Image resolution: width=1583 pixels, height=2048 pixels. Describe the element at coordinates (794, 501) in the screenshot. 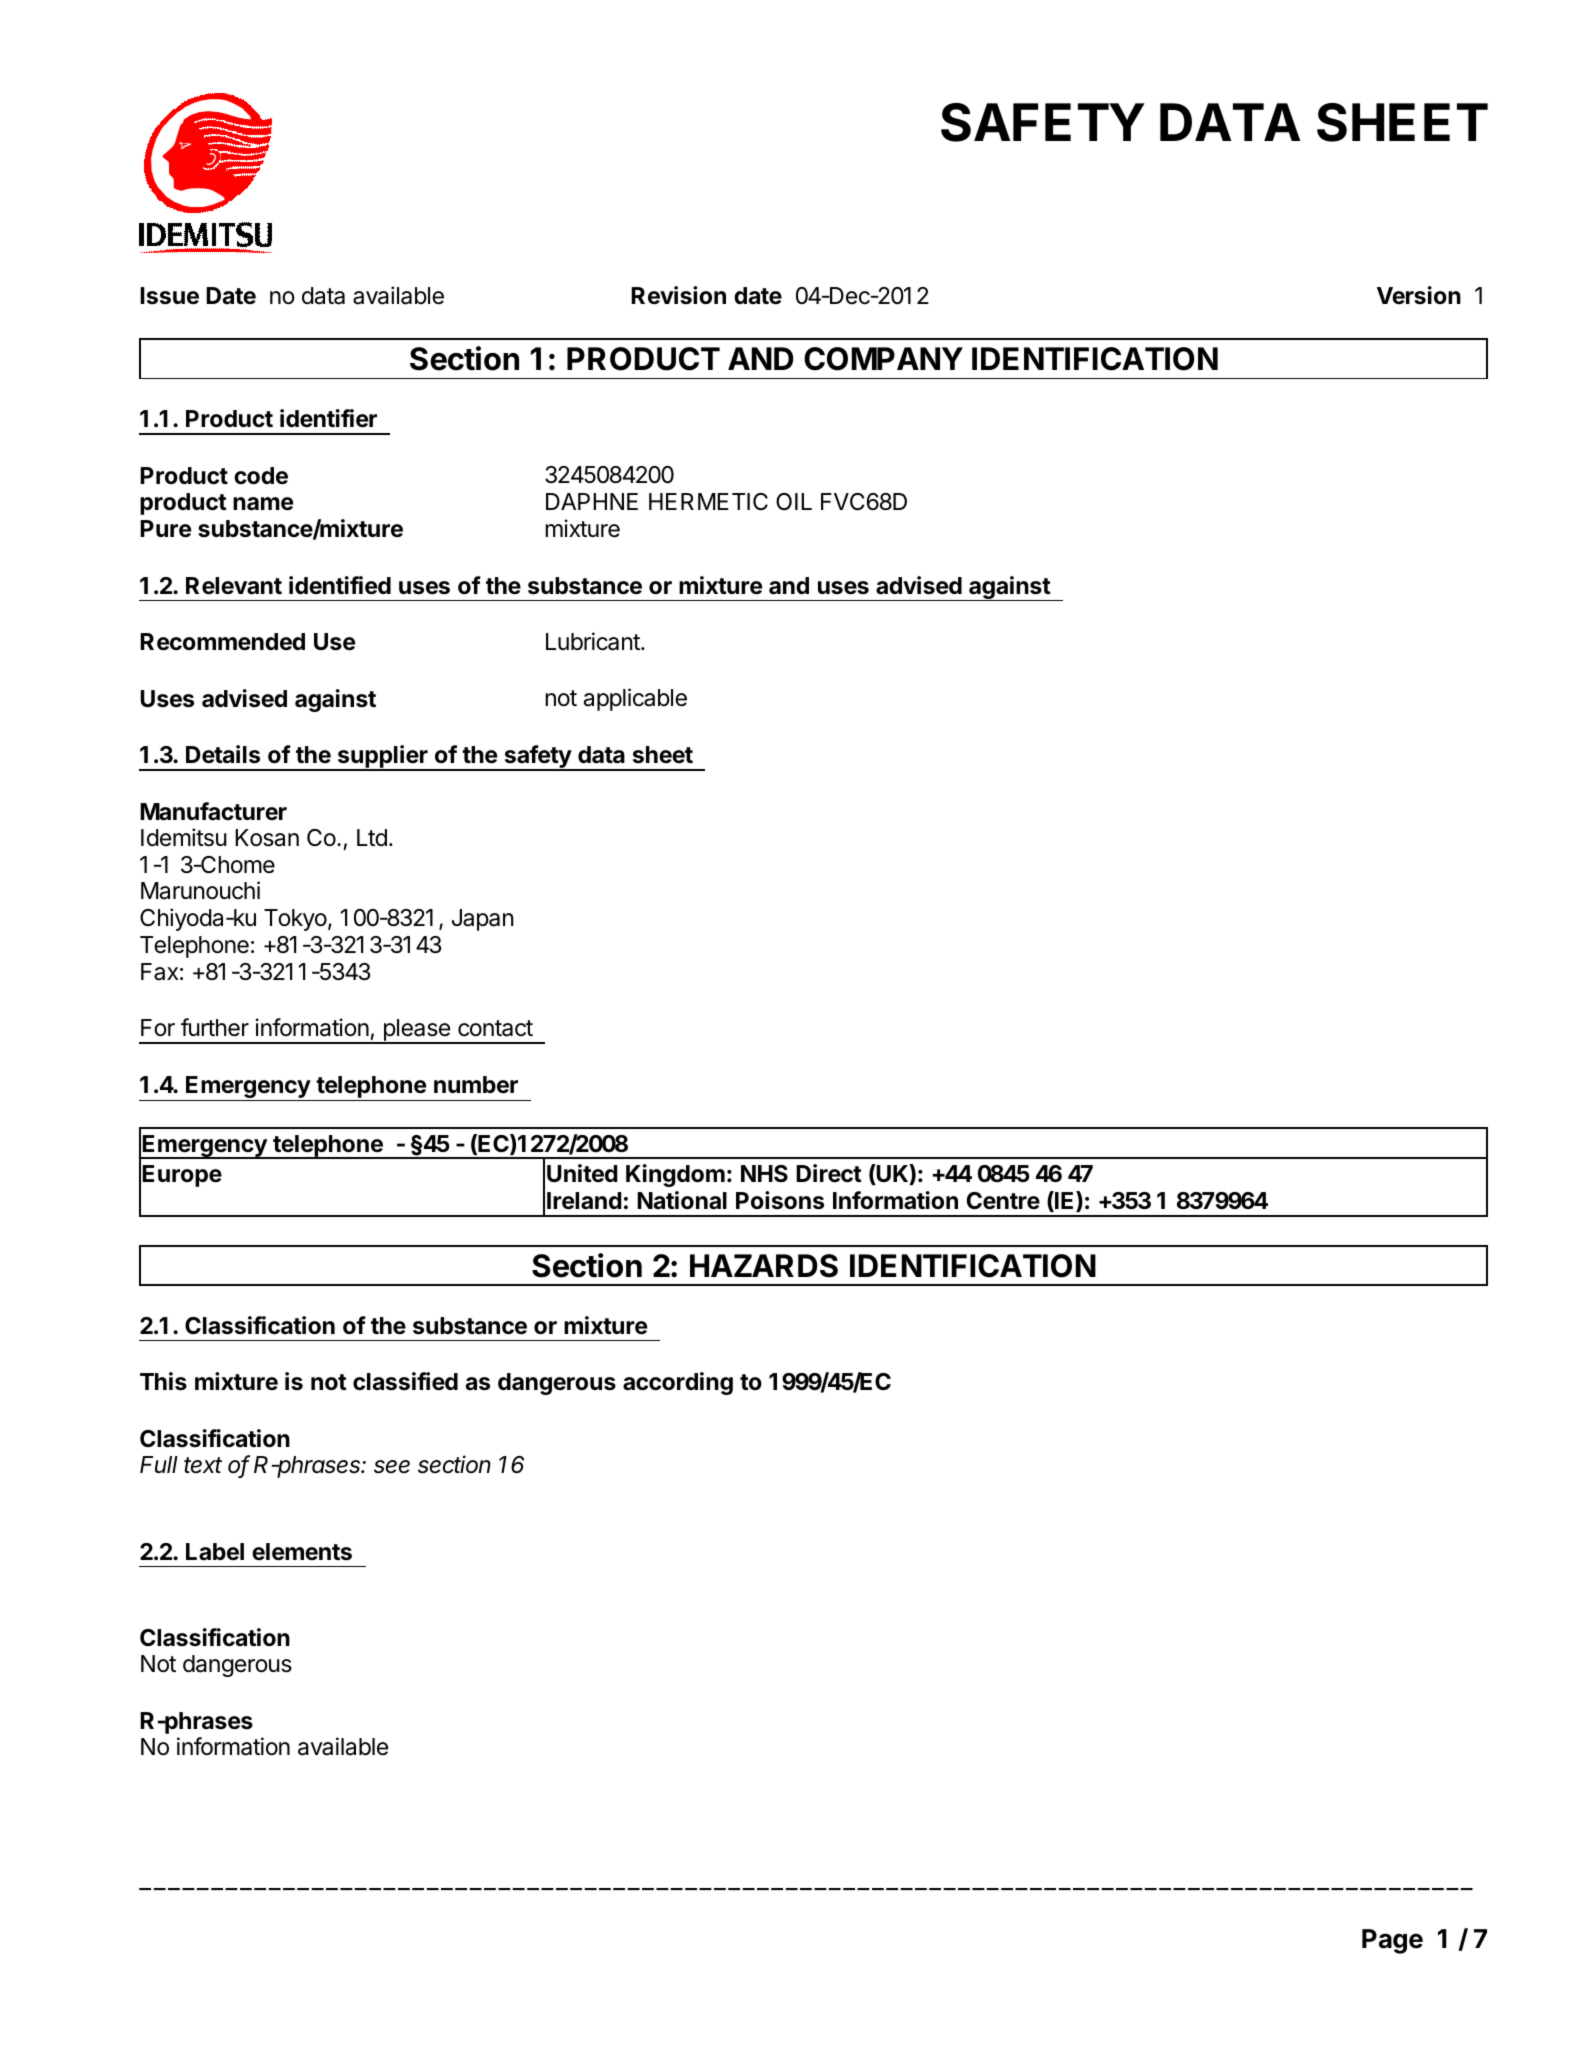

I see `OIL` at that location.
